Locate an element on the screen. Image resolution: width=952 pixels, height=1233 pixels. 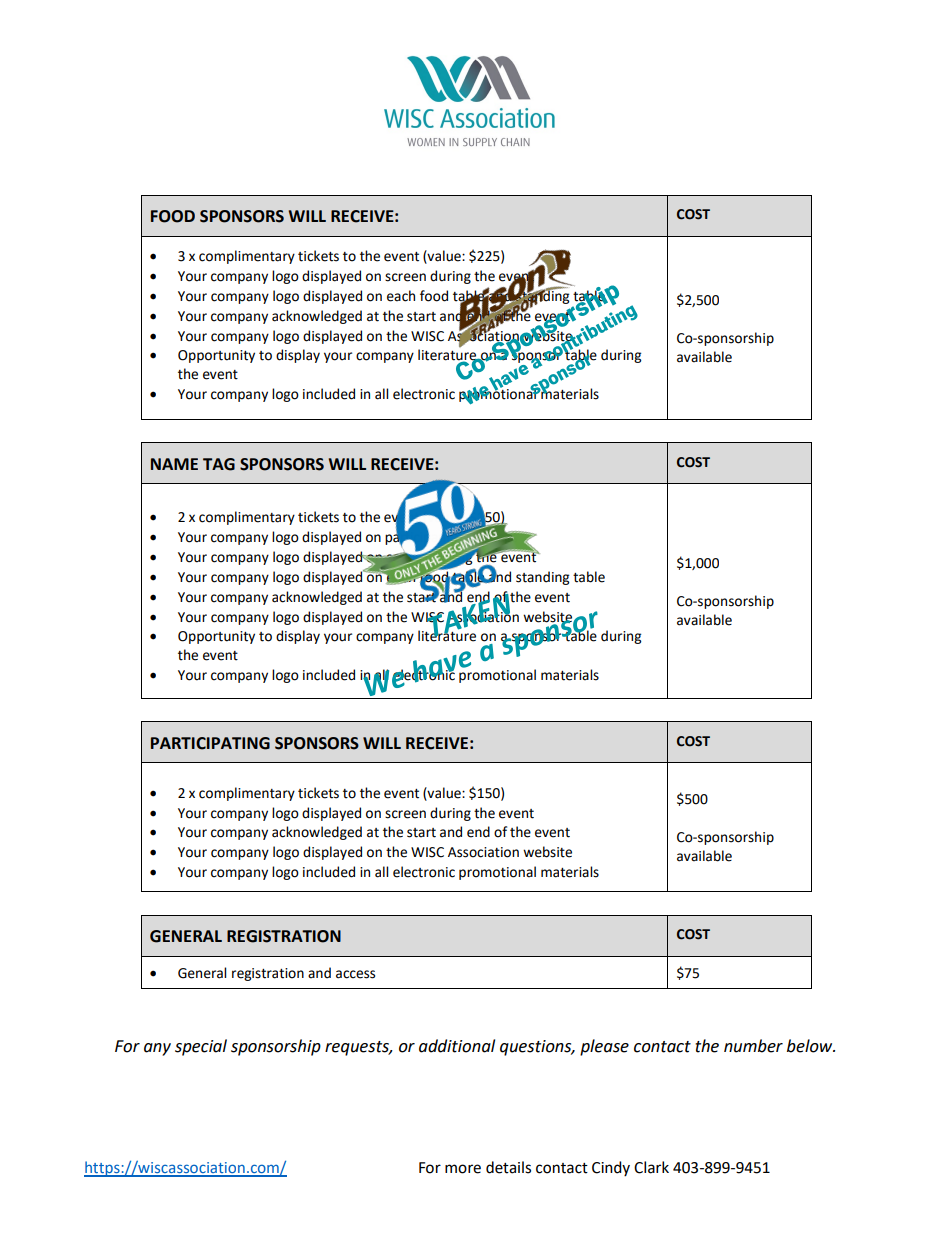
please is located at coordinates (604, 1047).
